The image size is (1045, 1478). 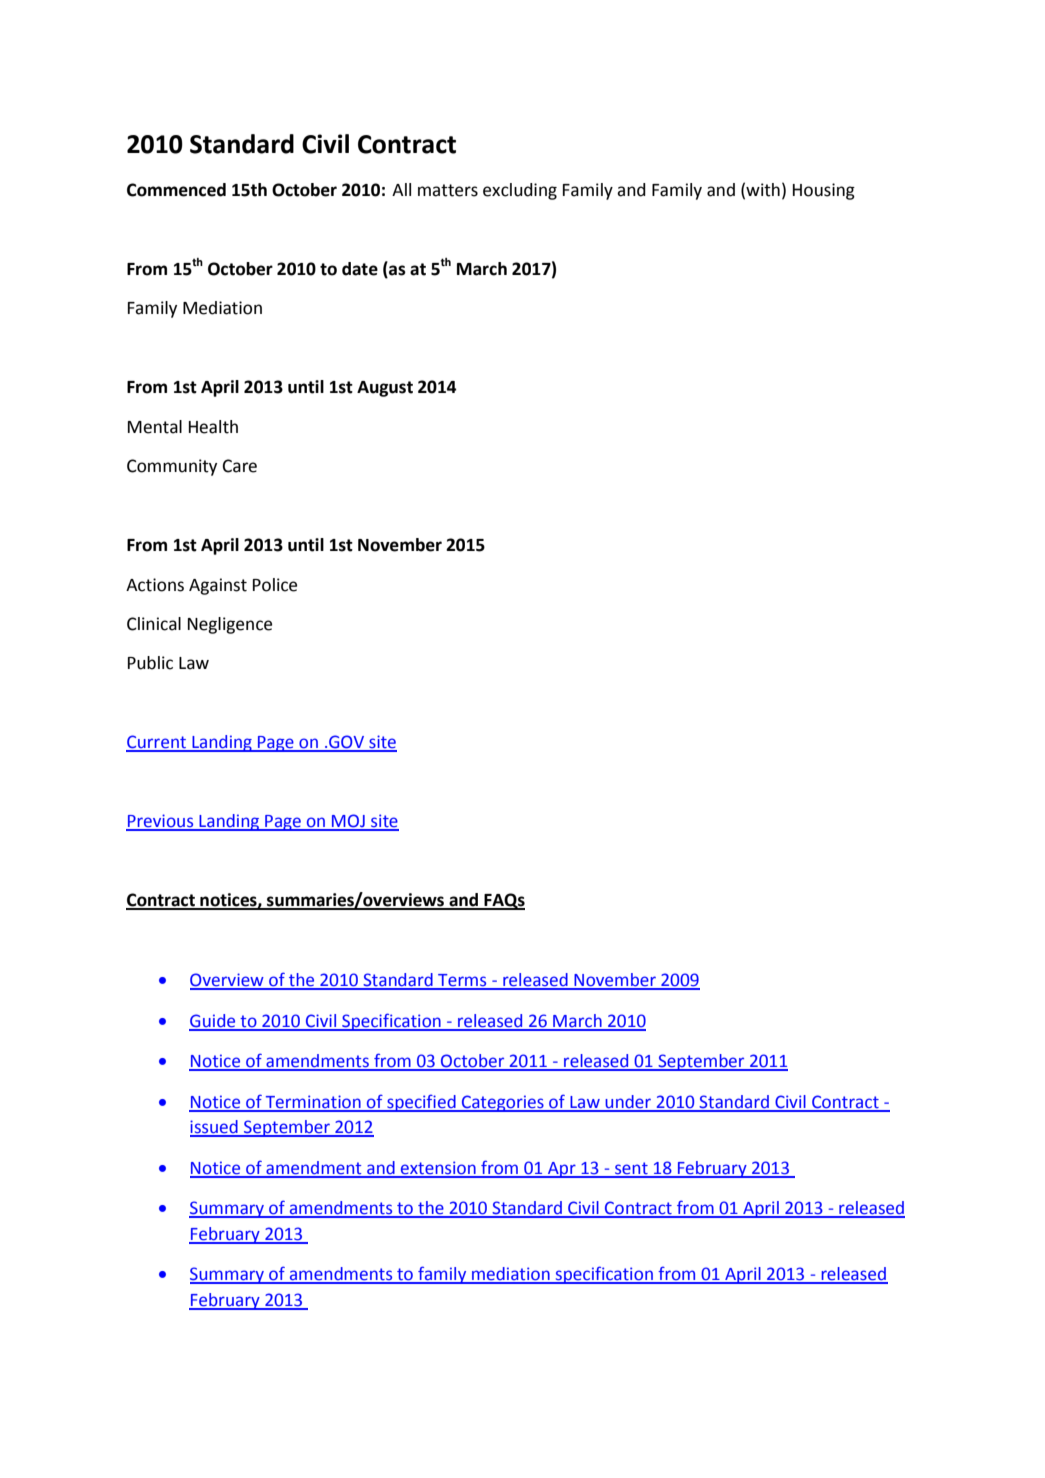 I want to click on Health, so click(x=213, y=427).
